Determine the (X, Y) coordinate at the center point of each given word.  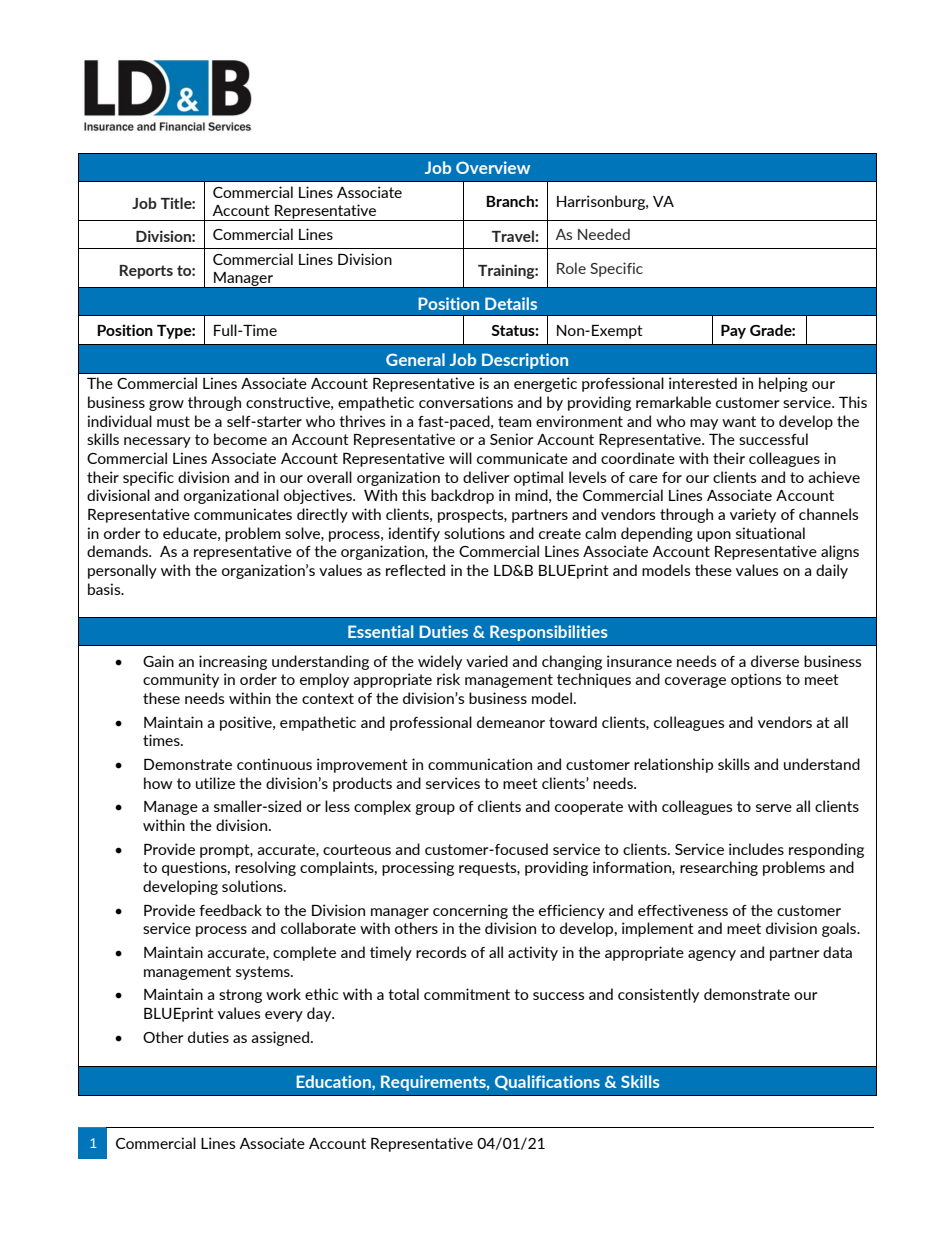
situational (770, 533)
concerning (470, 911)
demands (118, 551)
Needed (604, 234)
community (181, 680)
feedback (230, 910)
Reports (146, 272)
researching (719, 868)
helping (783, 384)
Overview (493, 167)
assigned (280, 1038)
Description (525, 361)
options (756, 680)
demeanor (511, 722)
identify (414, 534)
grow (166, 405)
